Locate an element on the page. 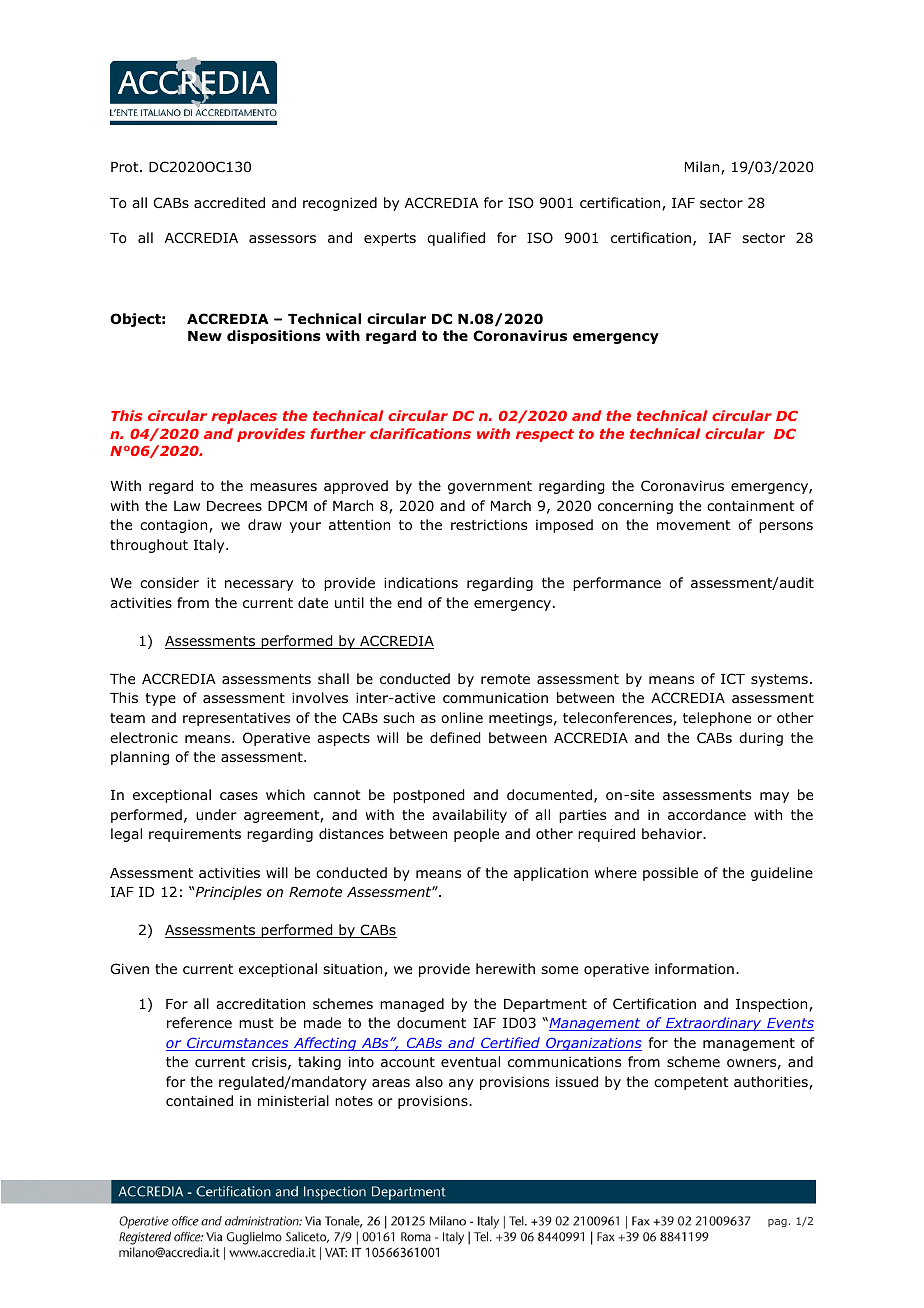 Image resolution: width=924 pixels, height=1308 pixels. clarifications is located at coordinates (420, 433).
